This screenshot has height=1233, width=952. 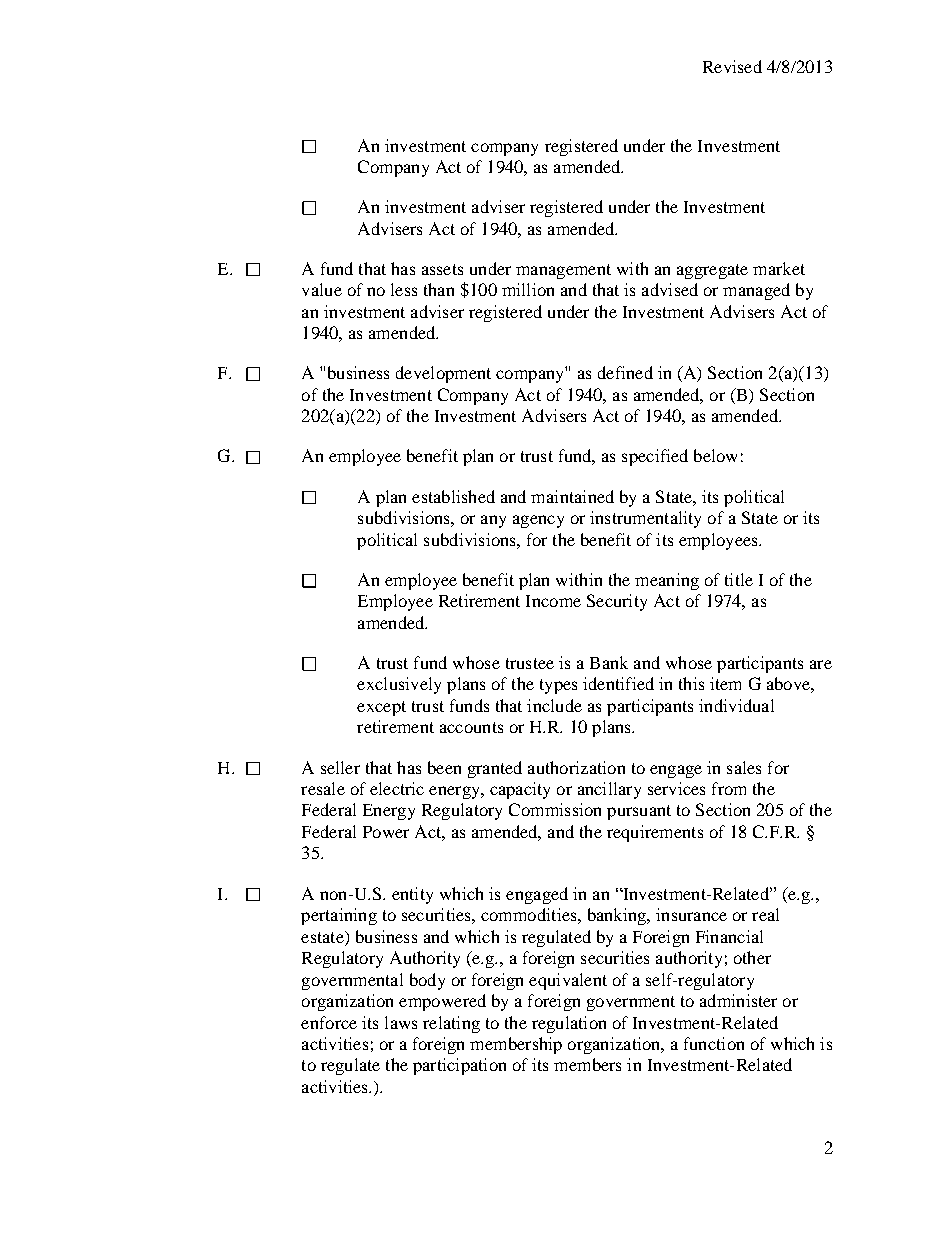 I want to click on administer, so click(x=738, y=1000).
